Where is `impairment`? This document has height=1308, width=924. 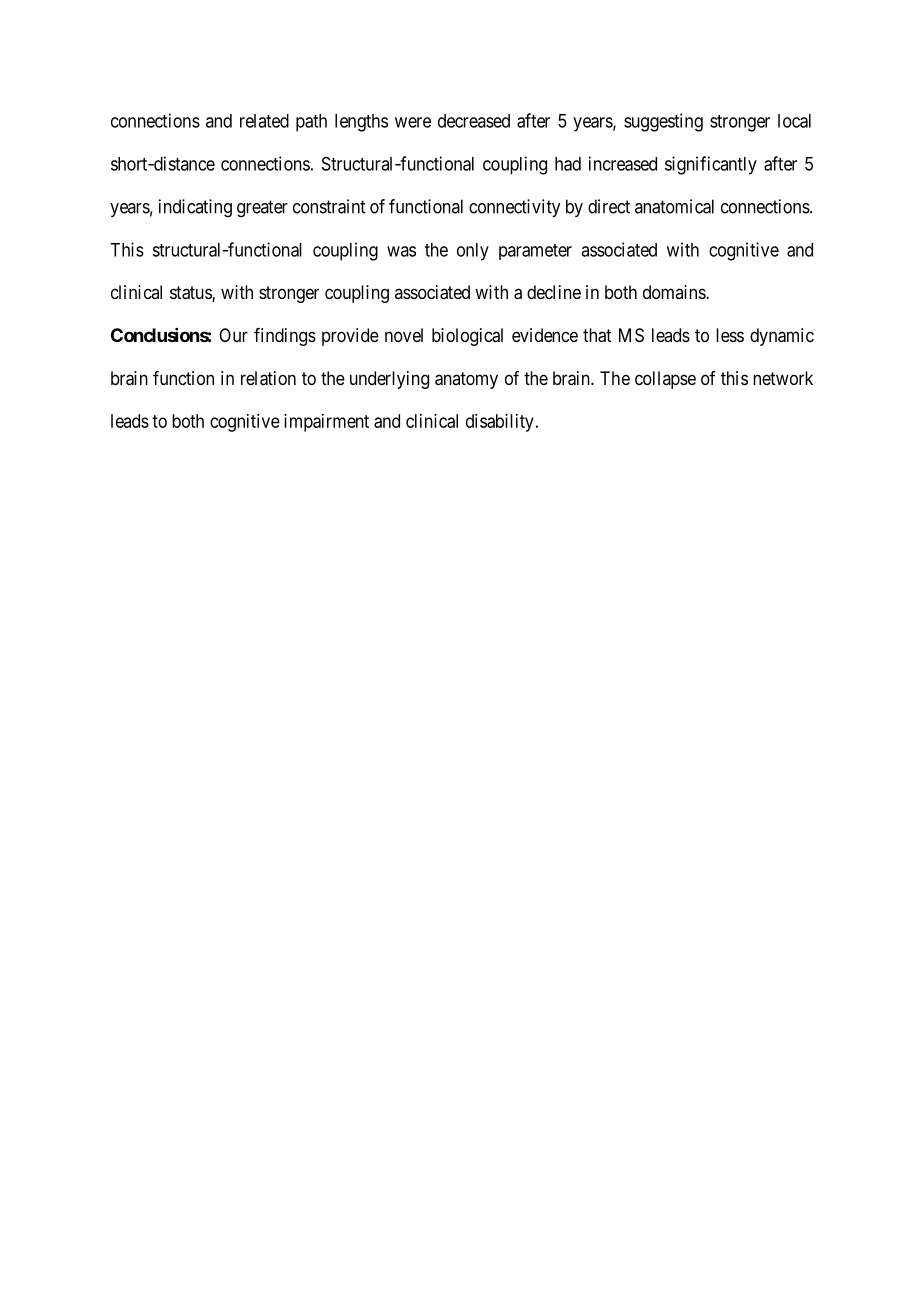
impairment is located at coordinates (326, 423).
